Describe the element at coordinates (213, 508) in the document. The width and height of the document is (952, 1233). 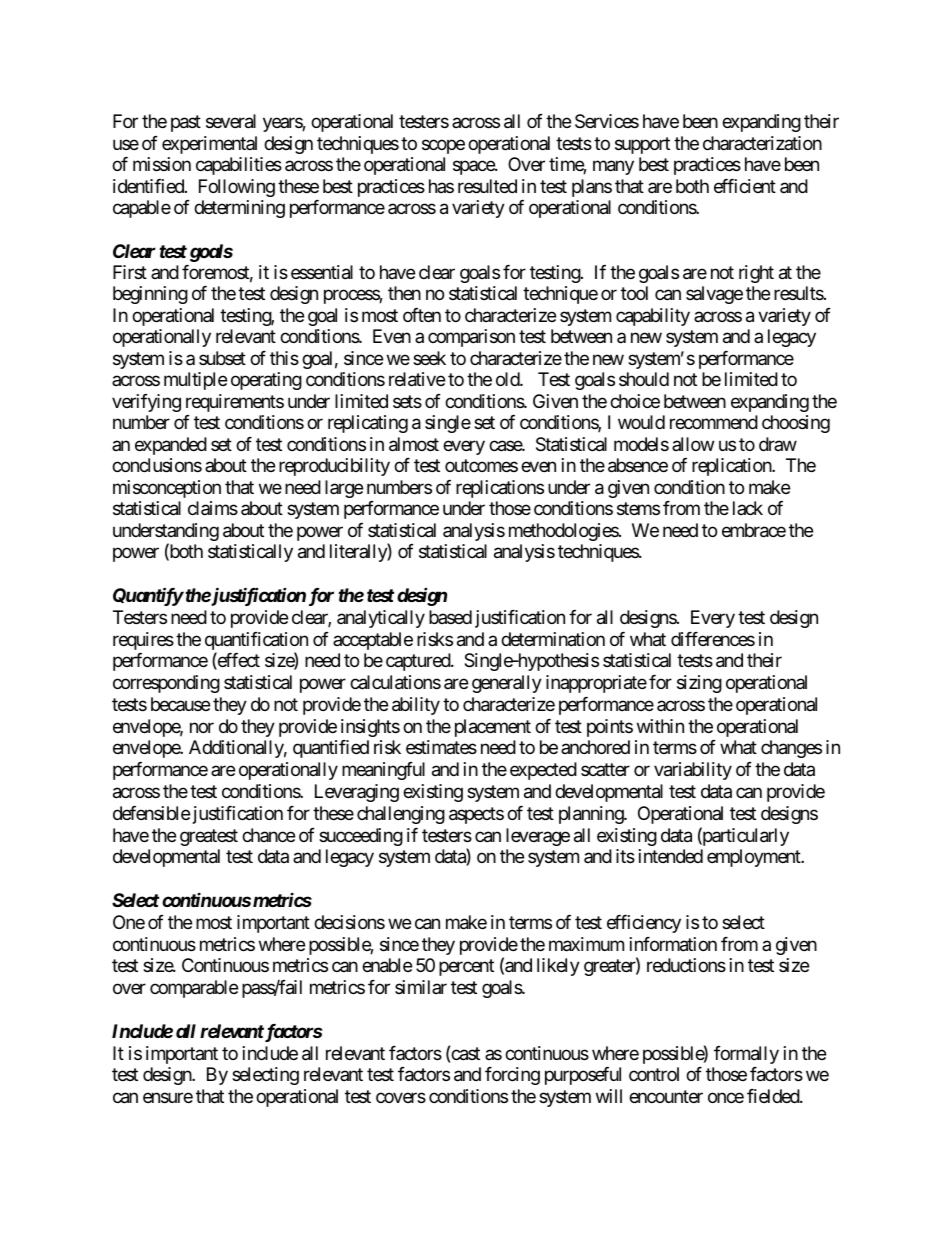
I see `claims` at that location.
